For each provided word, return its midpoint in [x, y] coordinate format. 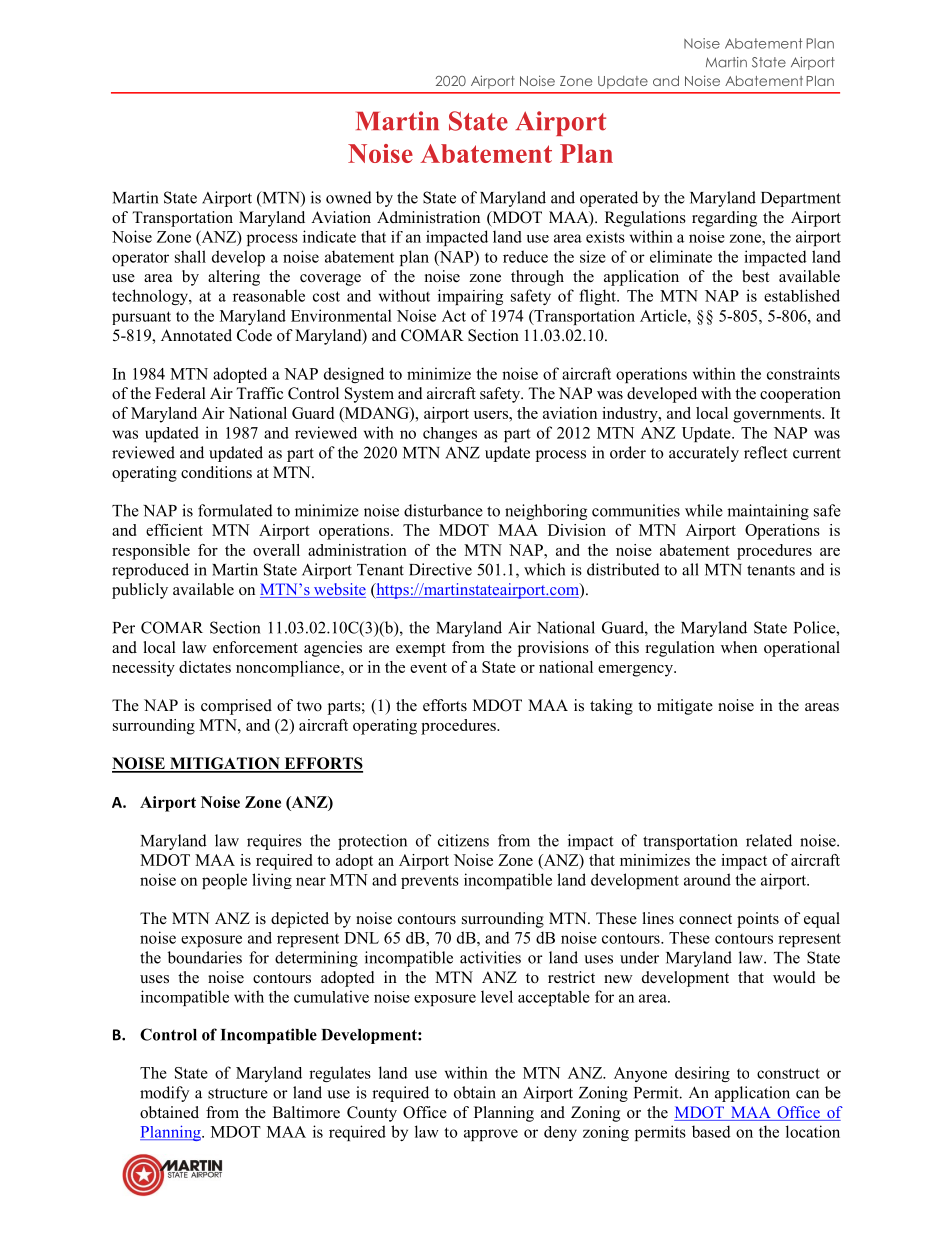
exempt [420, 650]
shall [190, 256]
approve [491, 1135]
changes [450, 434]
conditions [216, 472]
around [707, 879]
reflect [765, 452]
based [711, 1131]
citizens [463, 840]
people [224, 881]
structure [238, 1093]
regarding [724, 219]
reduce [525, 256]
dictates [205, 667]
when [739, 647]
